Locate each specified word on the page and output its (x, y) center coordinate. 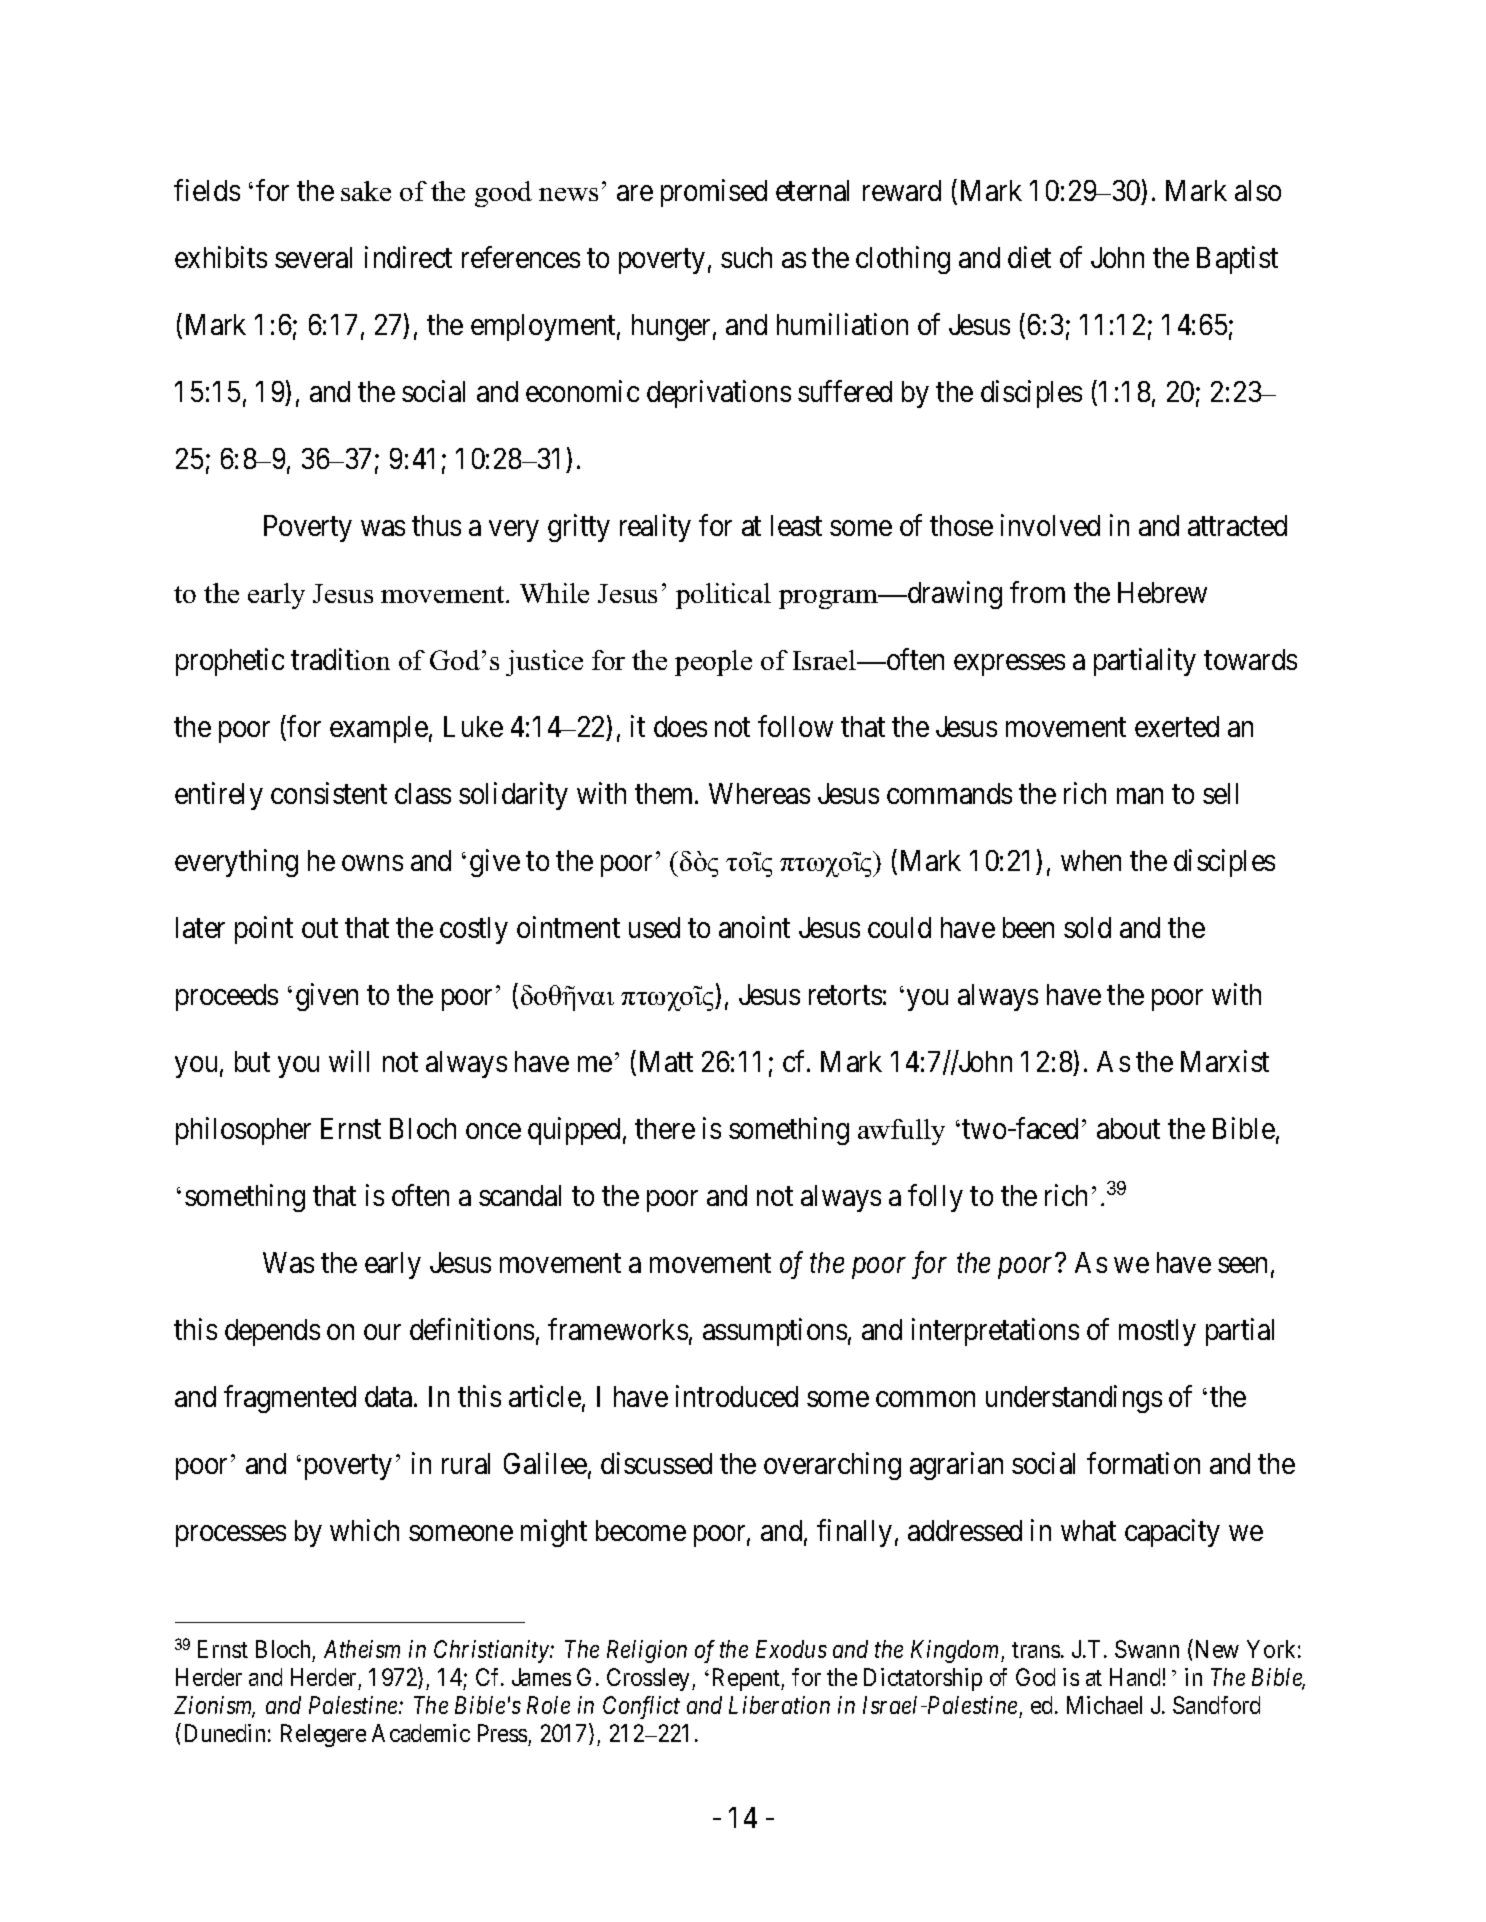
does (680, 726)
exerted (1177, 726)
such (746, 257)
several (313, 257)
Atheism (362, 1649)
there (665, 1128)
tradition (340, 659)
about (1128, 1128)
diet (1029, 257)
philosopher (243, 1131)
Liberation (779, 1705)
